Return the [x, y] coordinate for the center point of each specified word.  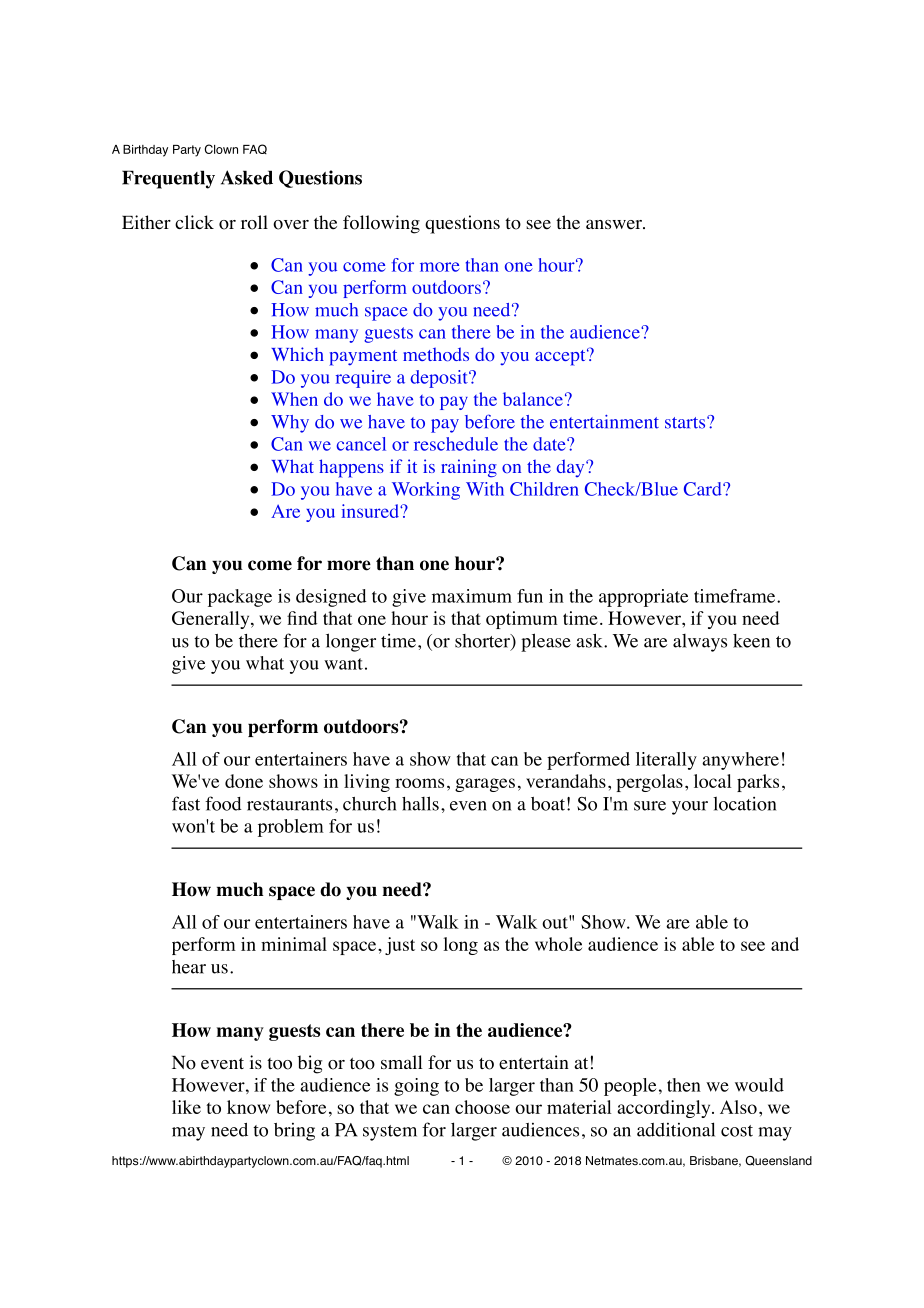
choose [482, 1107]
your [690, 808]
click [194, 222]
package [240, 598]
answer [615, 225]
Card [704, 489]
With [485, 489]
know [248, 1107]
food [223, 803]
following [381, 224]
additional [676, 1129]
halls [420, 803]
